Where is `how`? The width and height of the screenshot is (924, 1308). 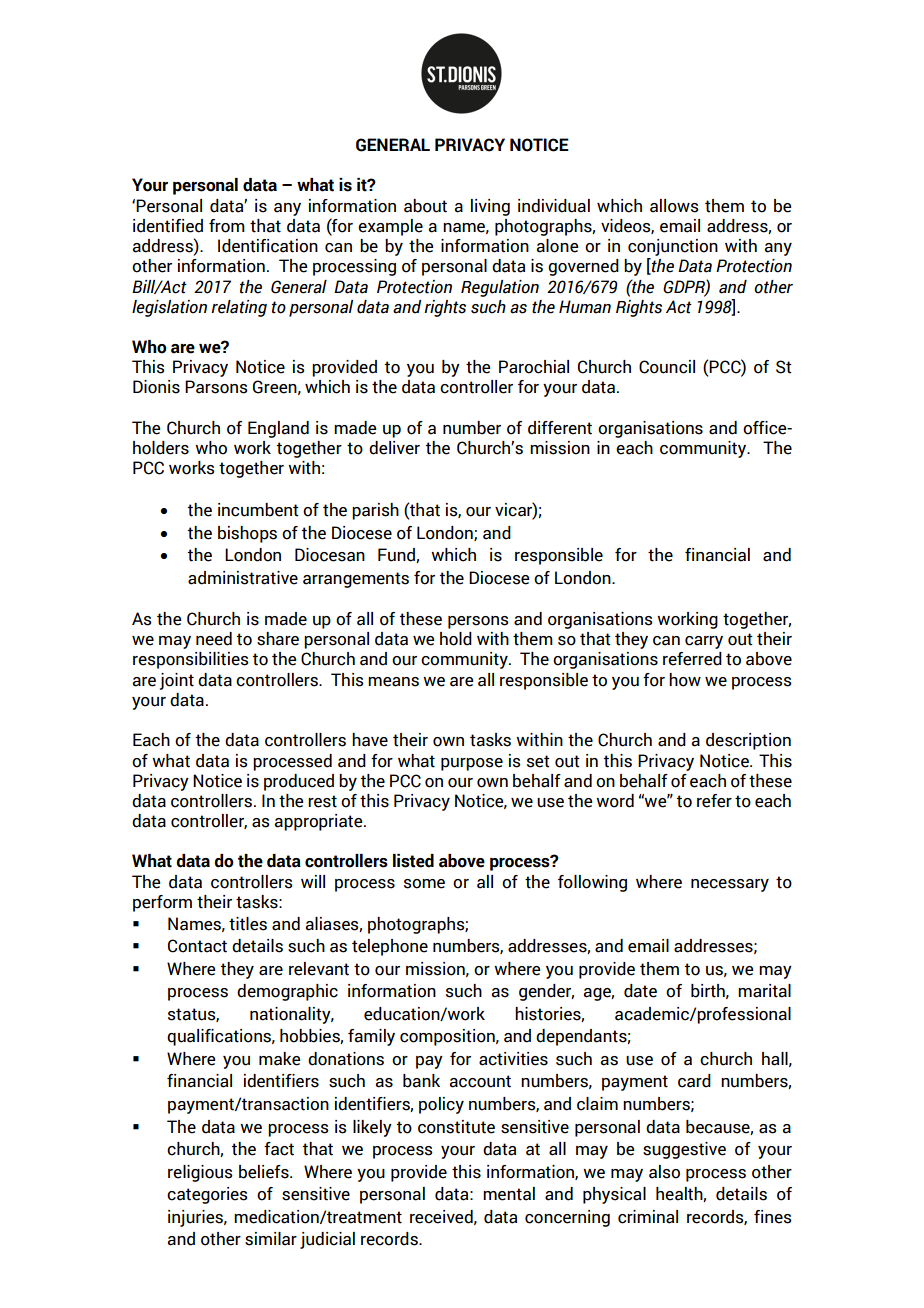 how is located at coordinates (685, 680).
